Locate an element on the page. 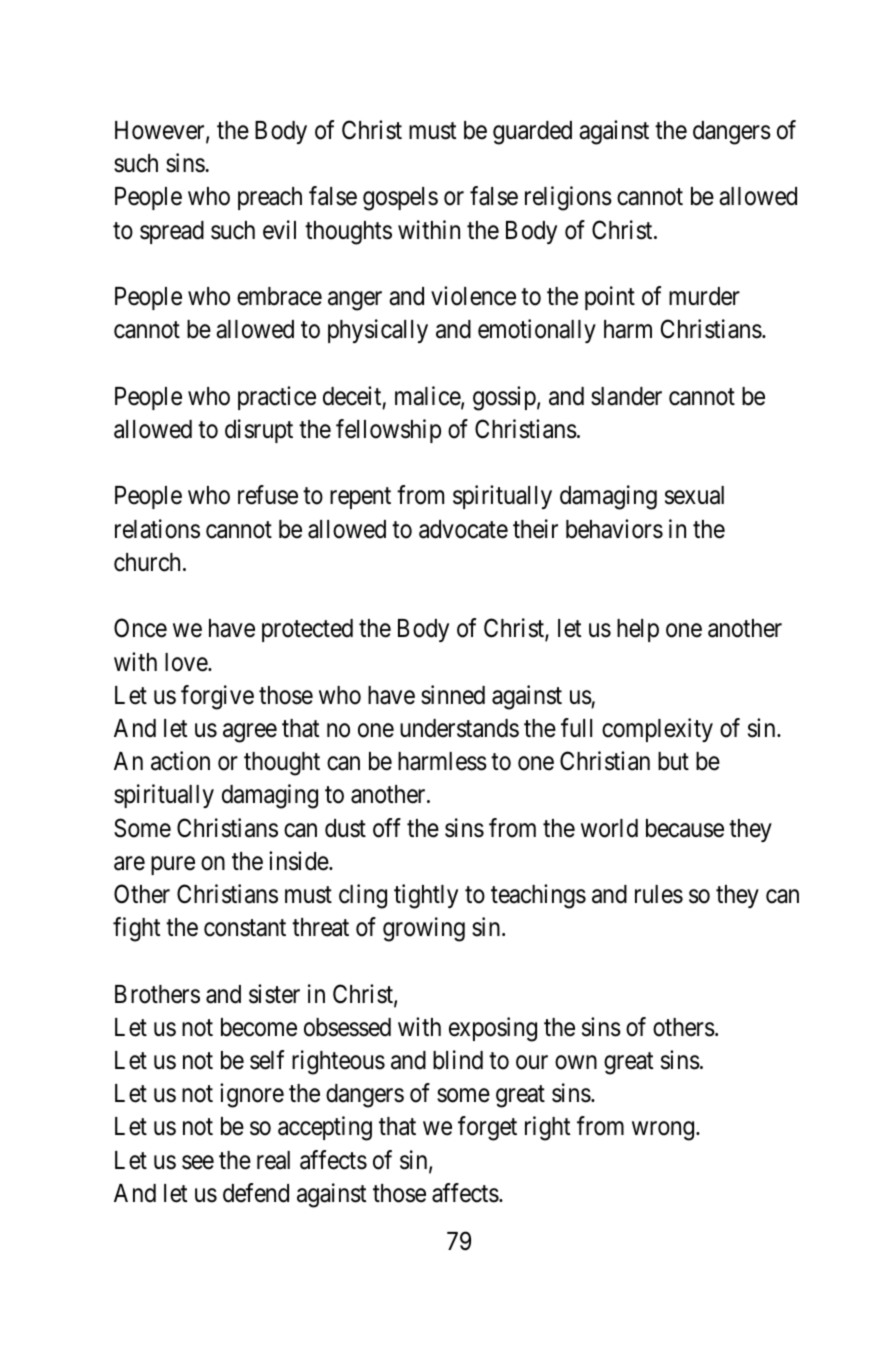 The height and width of the document is (1345, 896). see is located at coordinates (198, 1162).
